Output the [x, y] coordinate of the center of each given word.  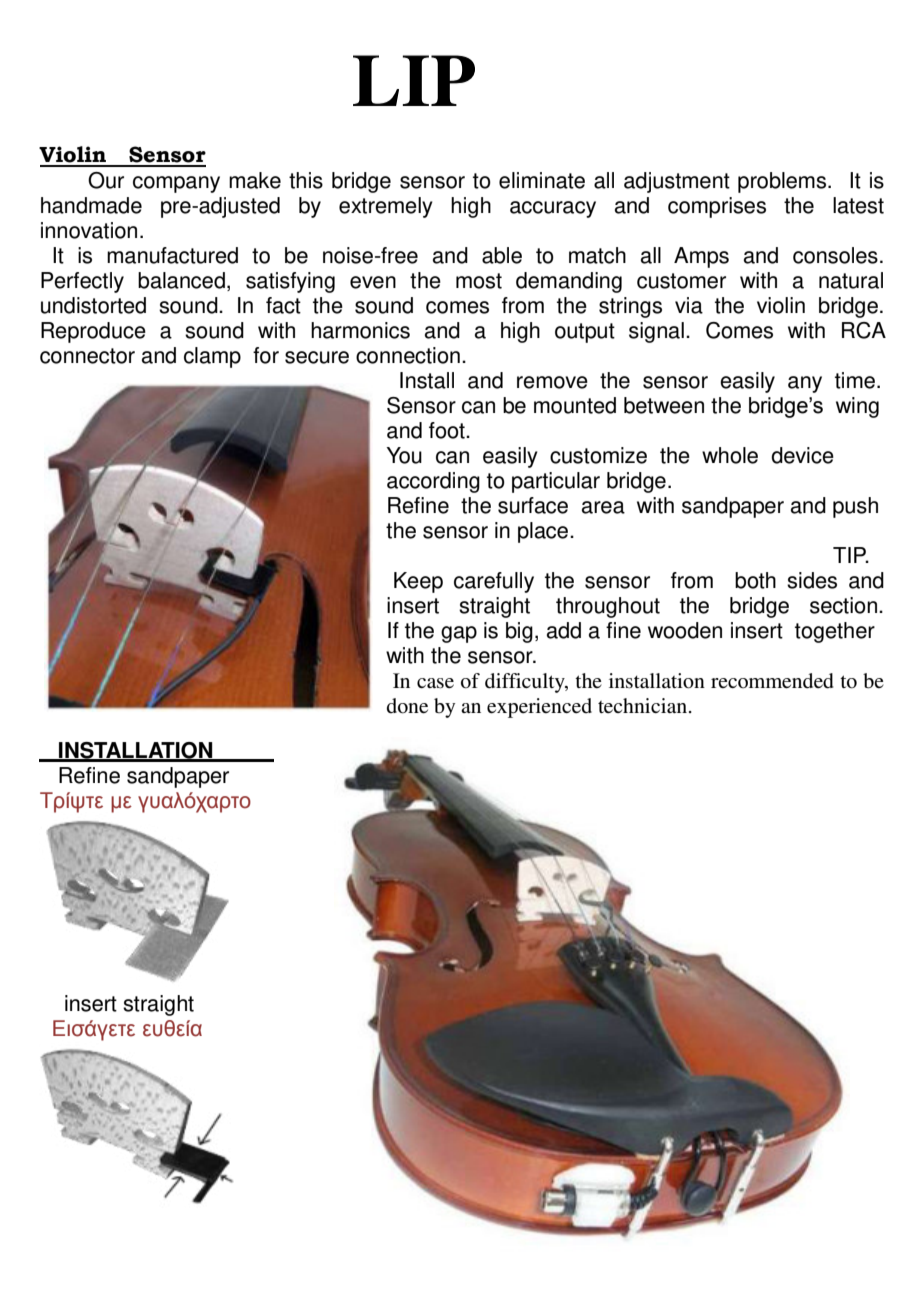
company [176, 184]
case [435, 683]
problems [782, 182]
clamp [212, 357]
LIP [414, 80]
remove [552, 382]
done [407, 706]
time [855, 380]
